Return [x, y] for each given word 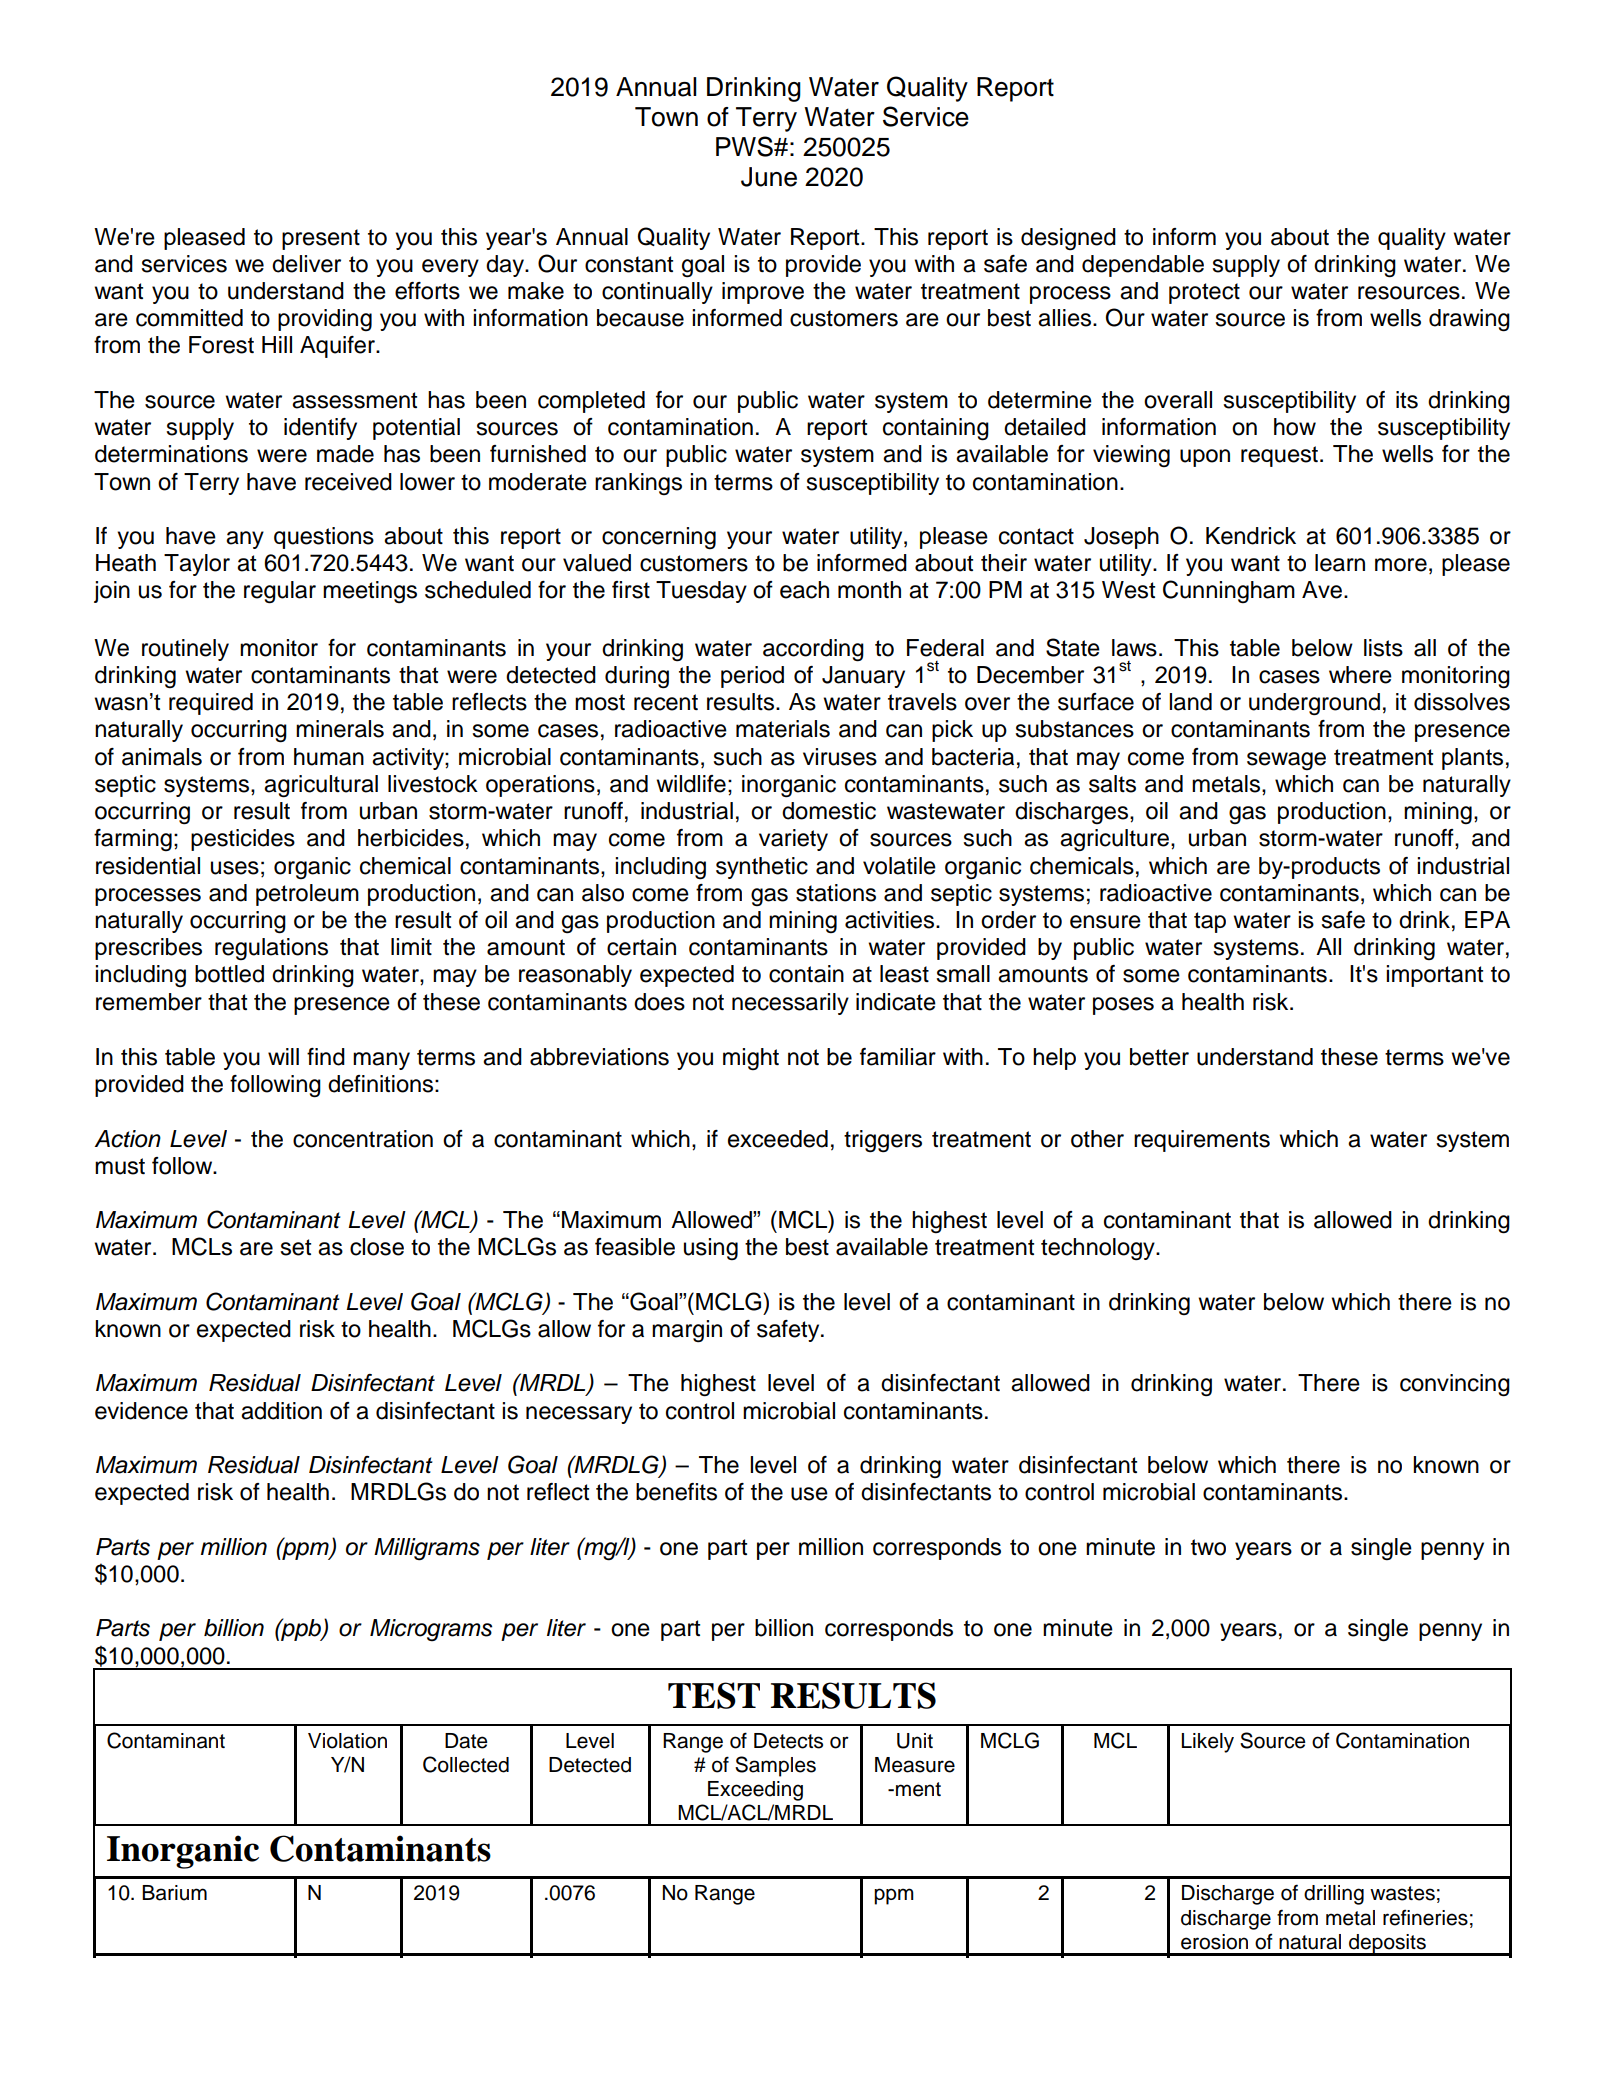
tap [1210, 922]
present [321, 239]
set [295, 1247]
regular [280, 592]
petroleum [307, 895]
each [804, 590]
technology [1099, 1249]
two [1208, 1547]
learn [1340, 563]
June [769, 177]
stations [836, 893]
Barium [174, 1893]
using [711, 1249]
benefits [676, 1492]
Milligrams [427, 1549]
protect [1204, 293]
